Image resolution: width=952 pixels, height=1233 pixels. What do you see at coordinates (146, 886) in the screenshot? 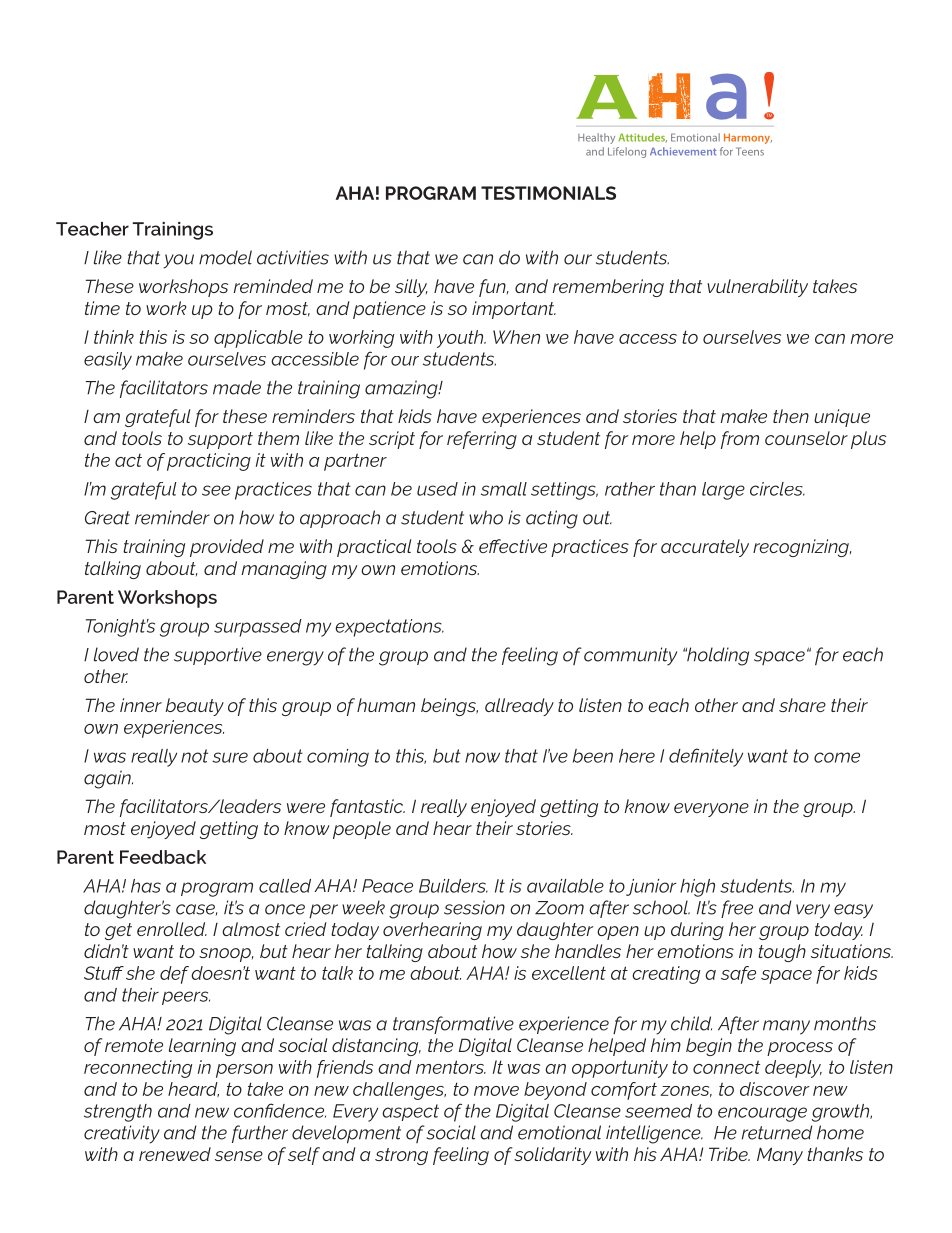
I see `has` at bounding box center [146, 886].
